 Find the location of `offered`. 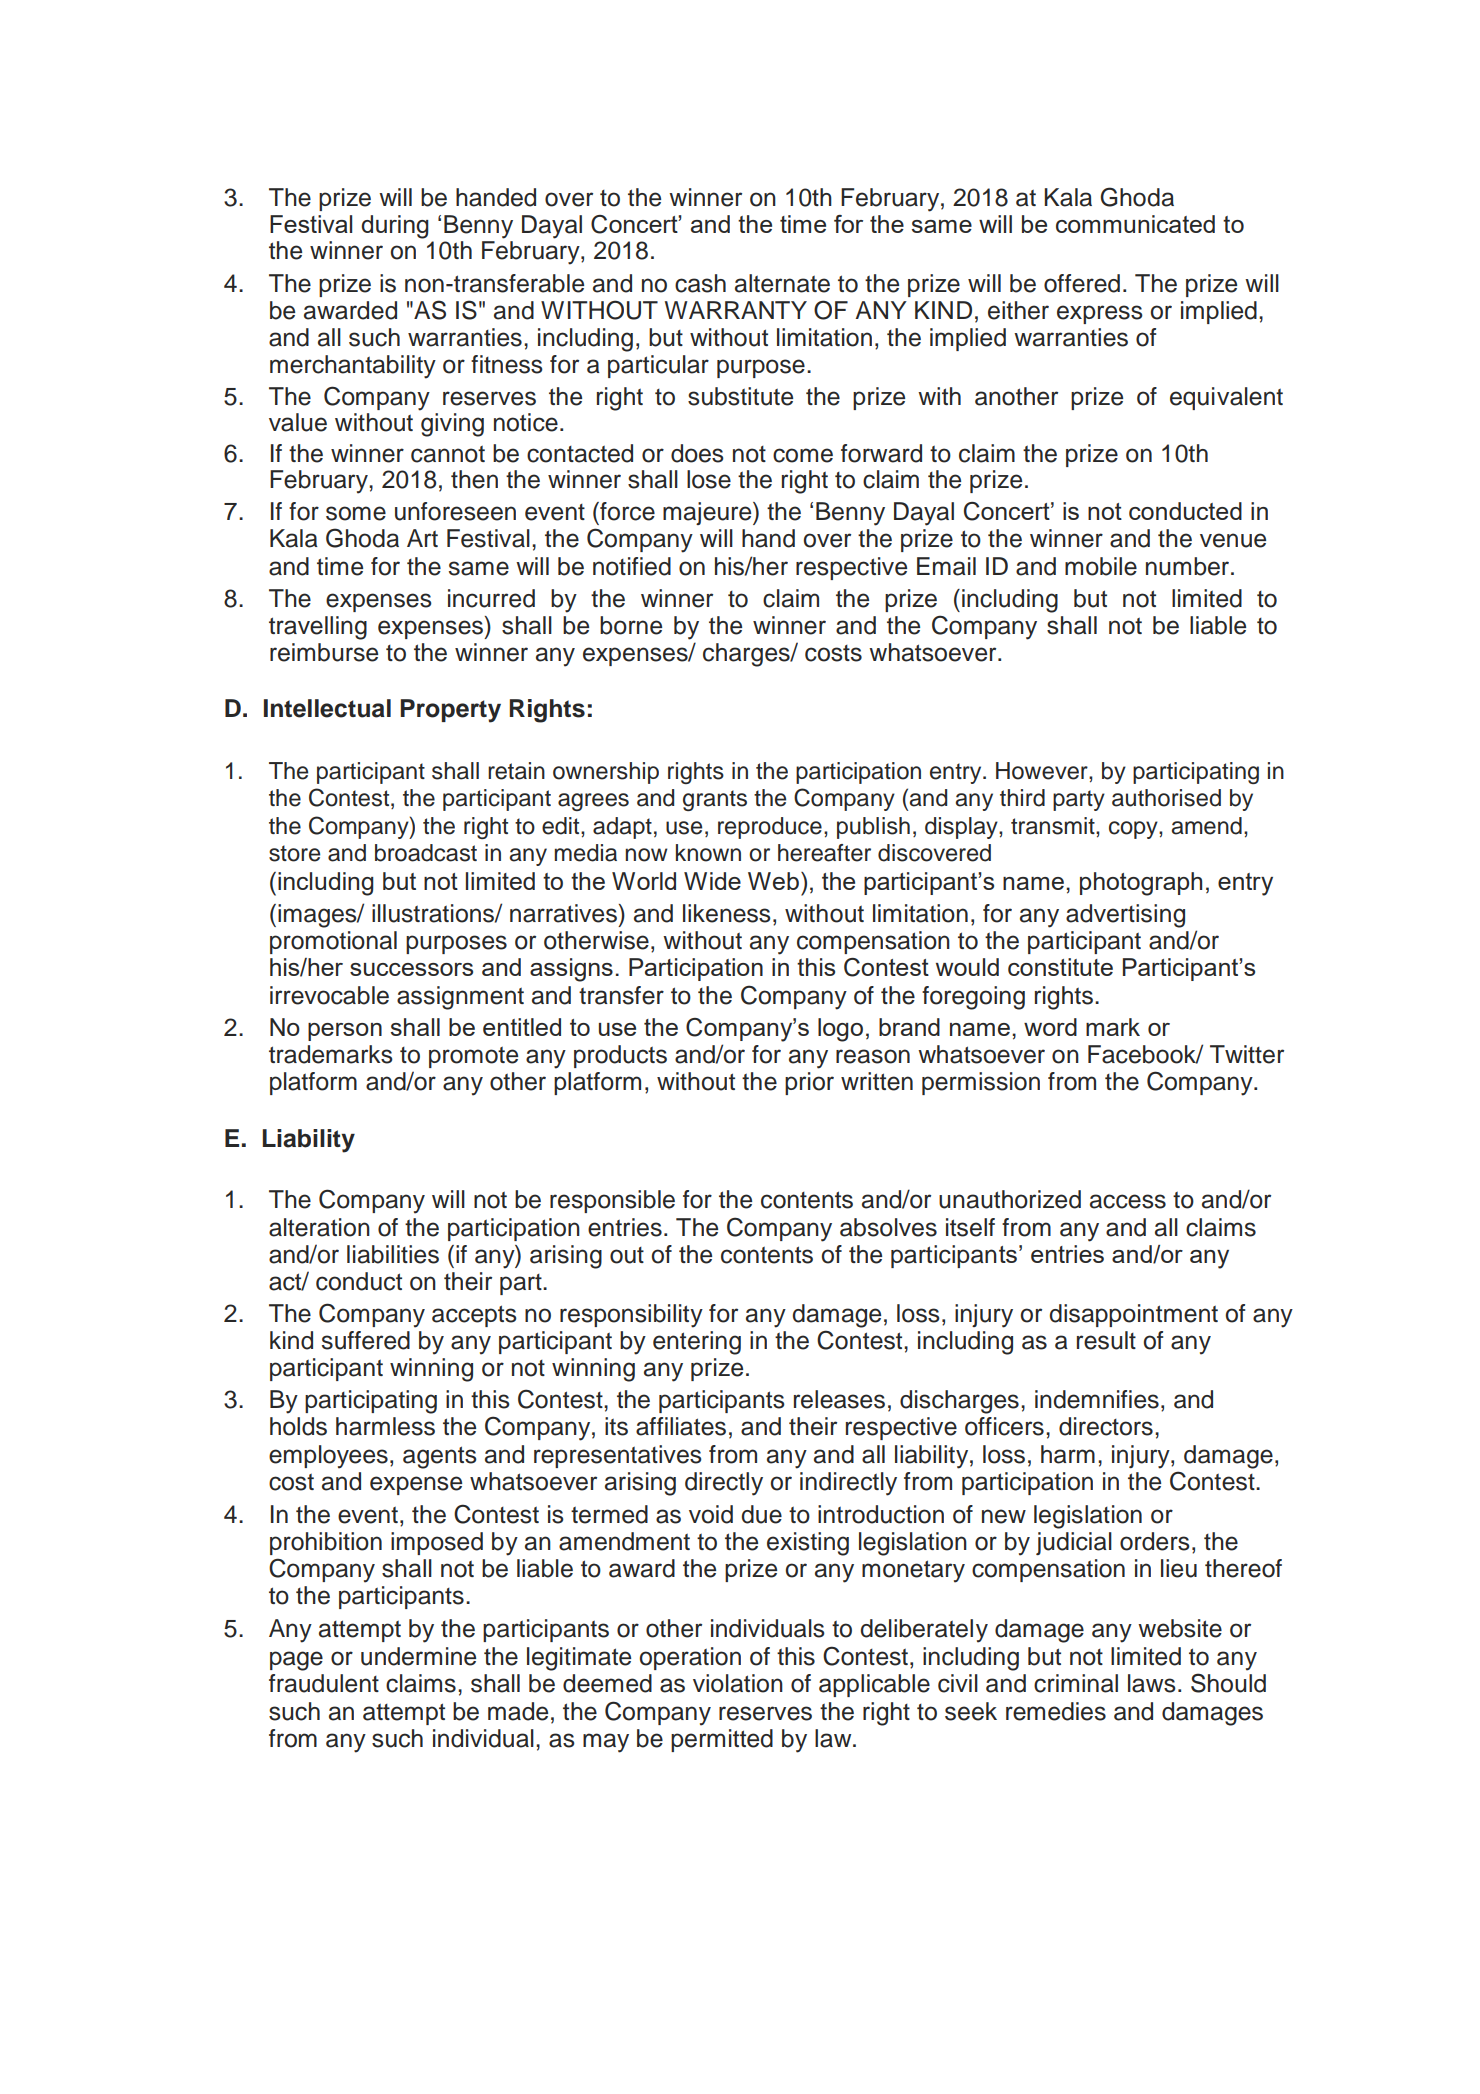

offered is located at coordinates (1082, 283).
